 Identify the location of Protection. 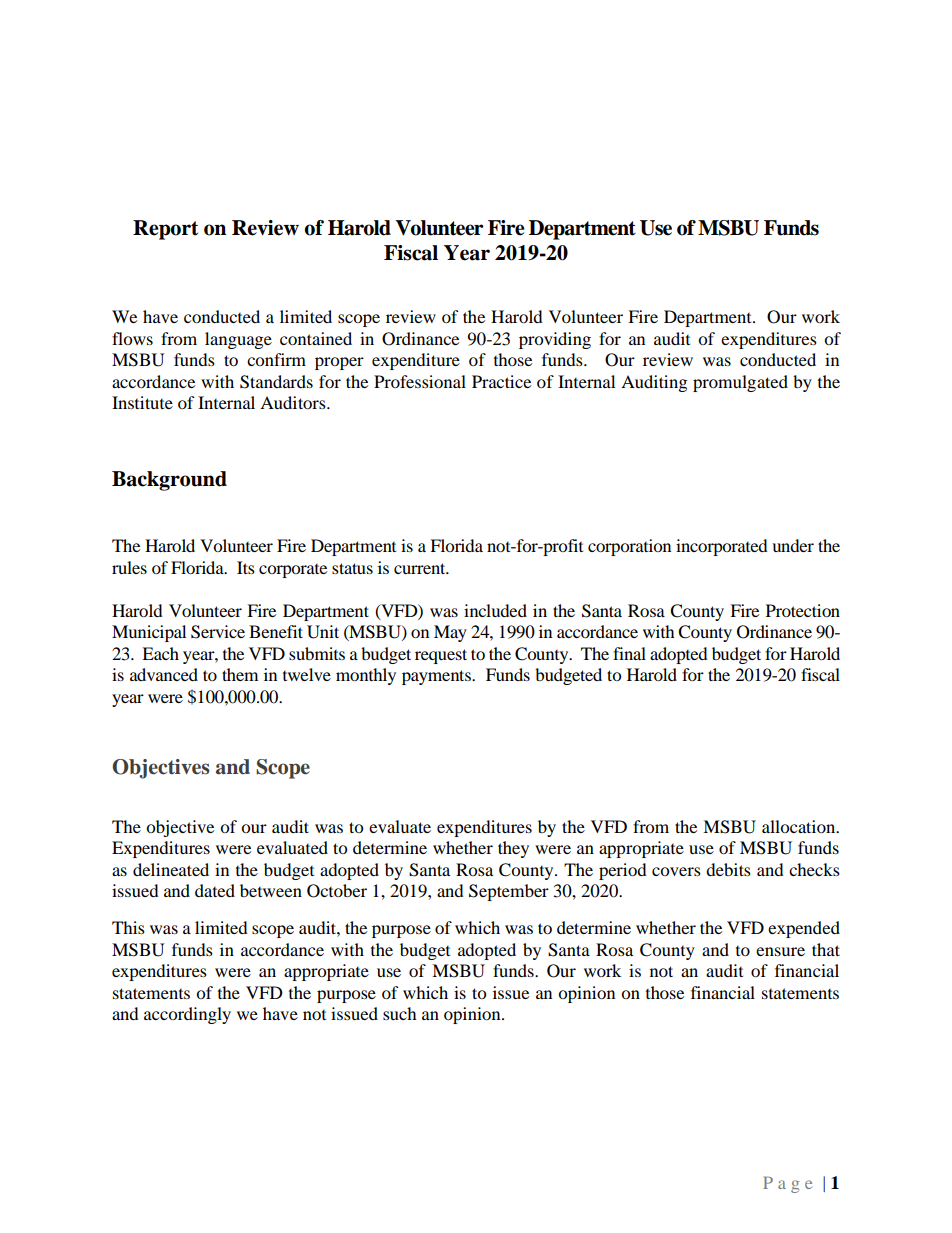
(803, 610).
